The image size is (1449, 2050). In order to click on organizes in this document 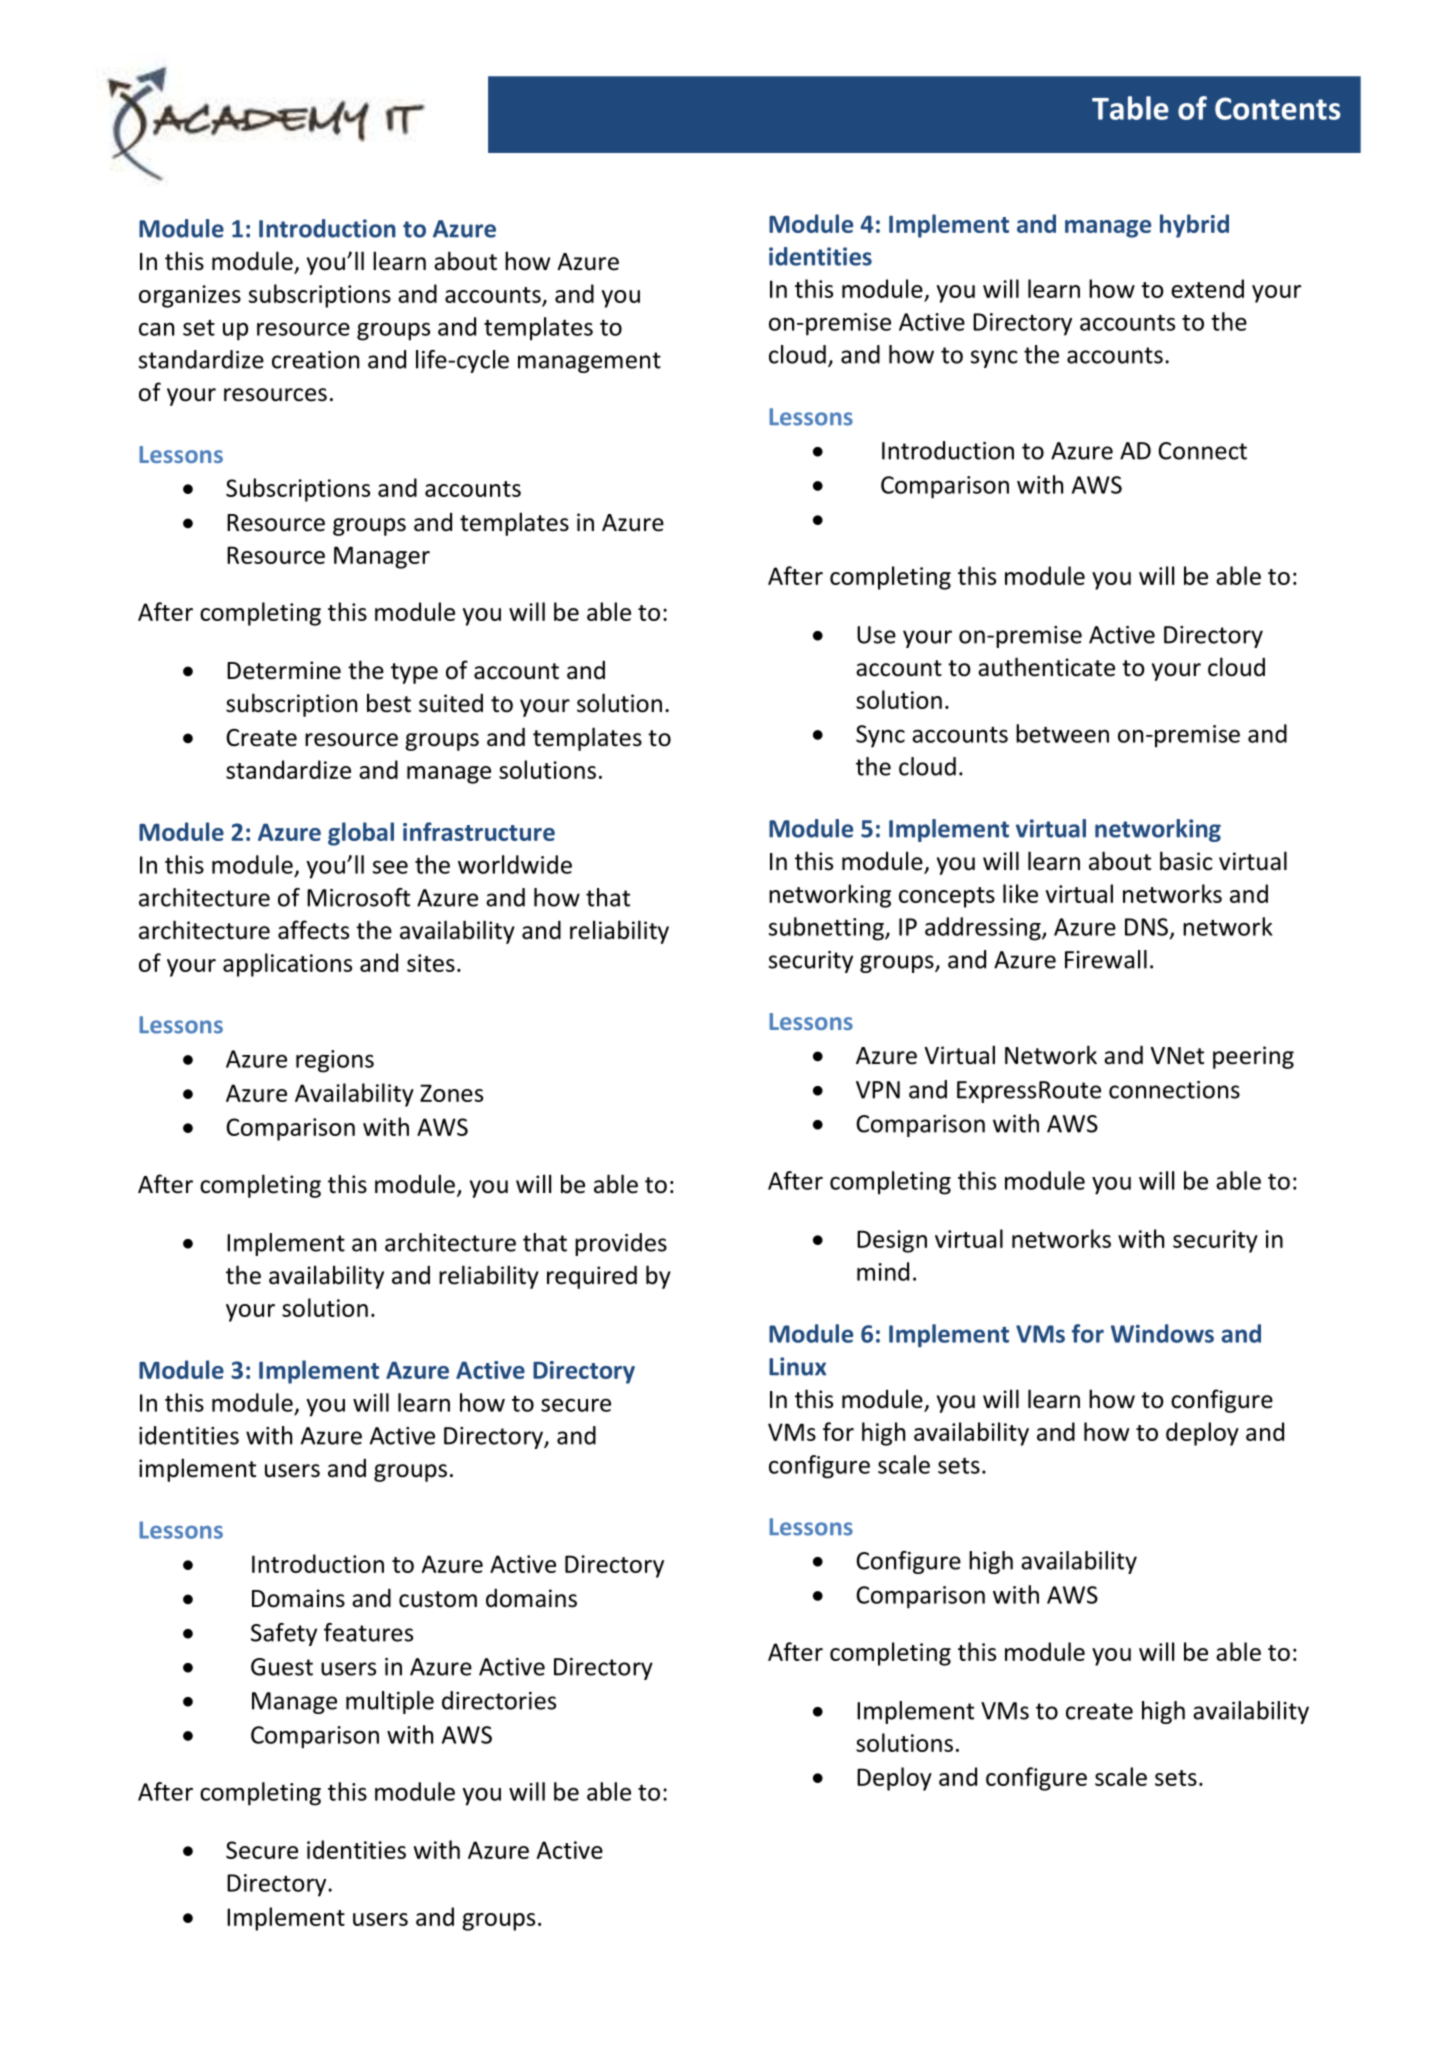, I will do `click(190, 296)`.
